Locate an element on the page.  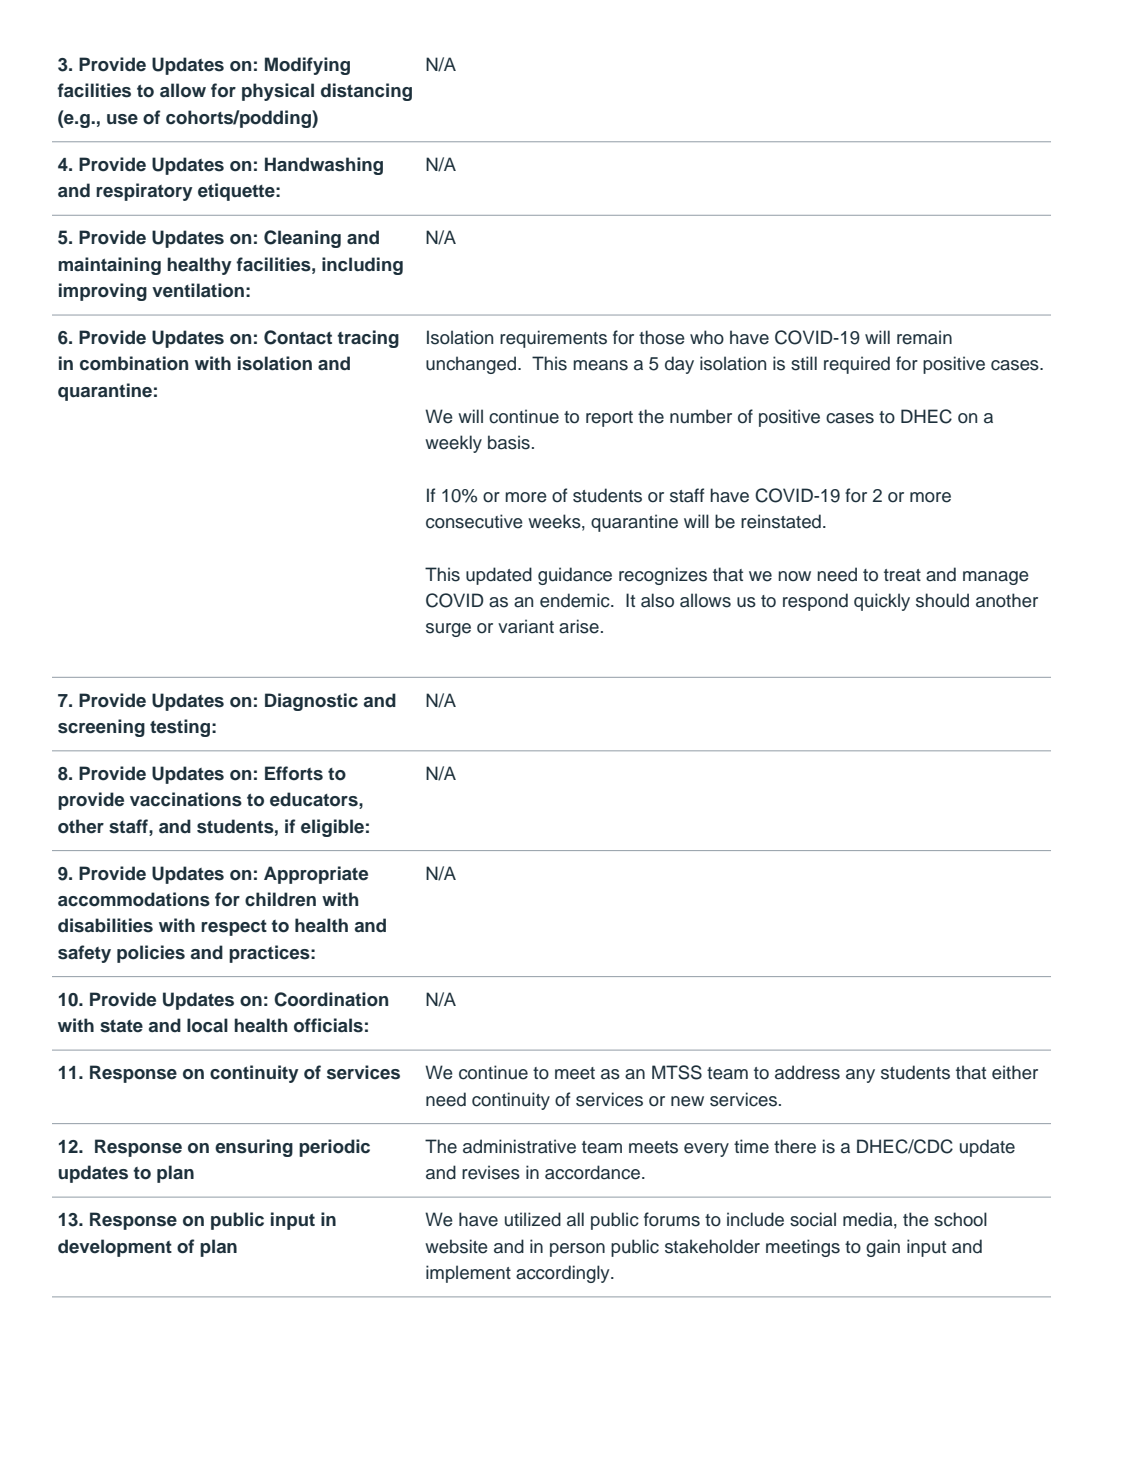
Appropriate is located at coordinates (316, 875).
